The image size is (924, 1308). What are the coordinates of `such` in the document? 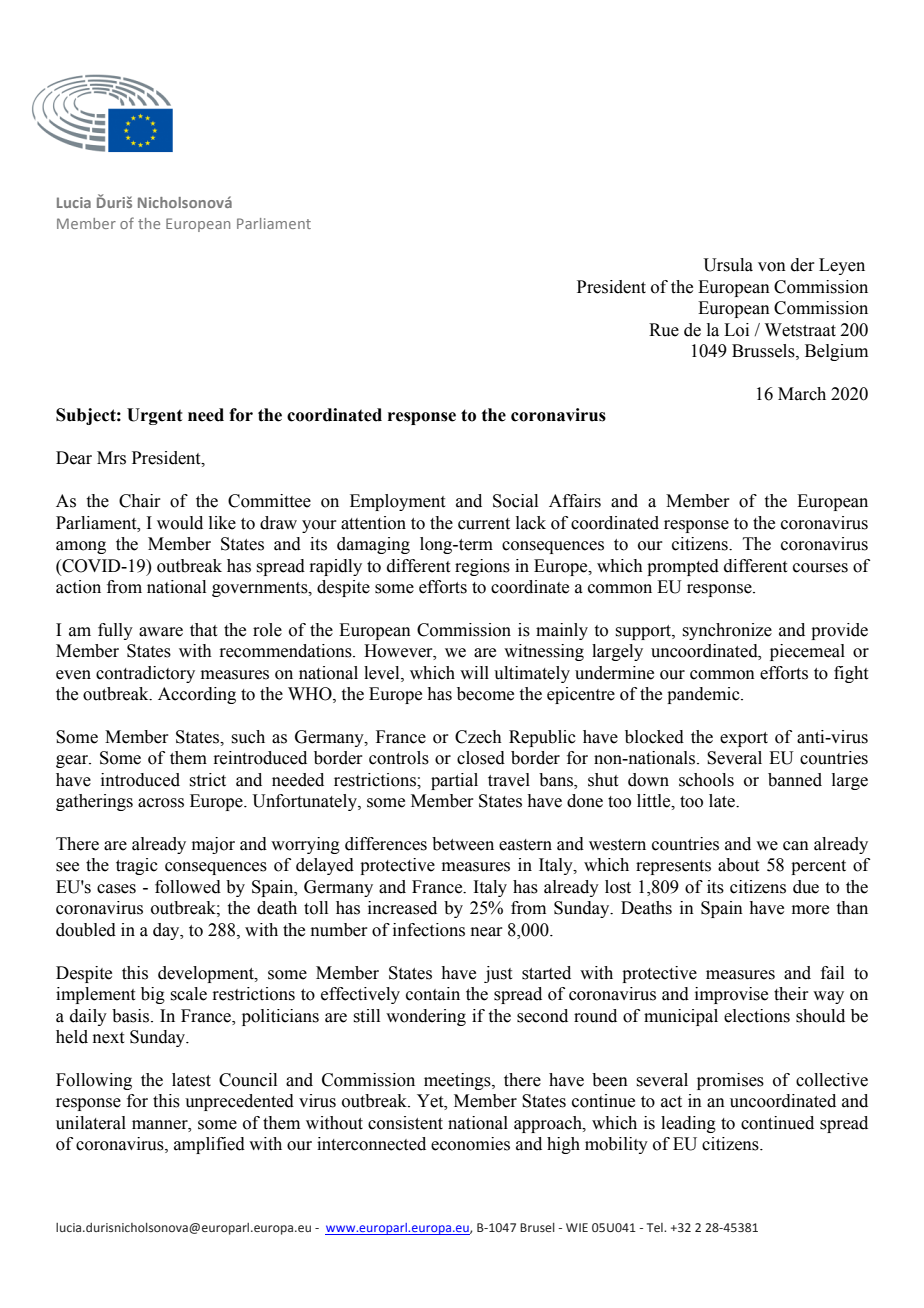 It's located at (248, 737).
